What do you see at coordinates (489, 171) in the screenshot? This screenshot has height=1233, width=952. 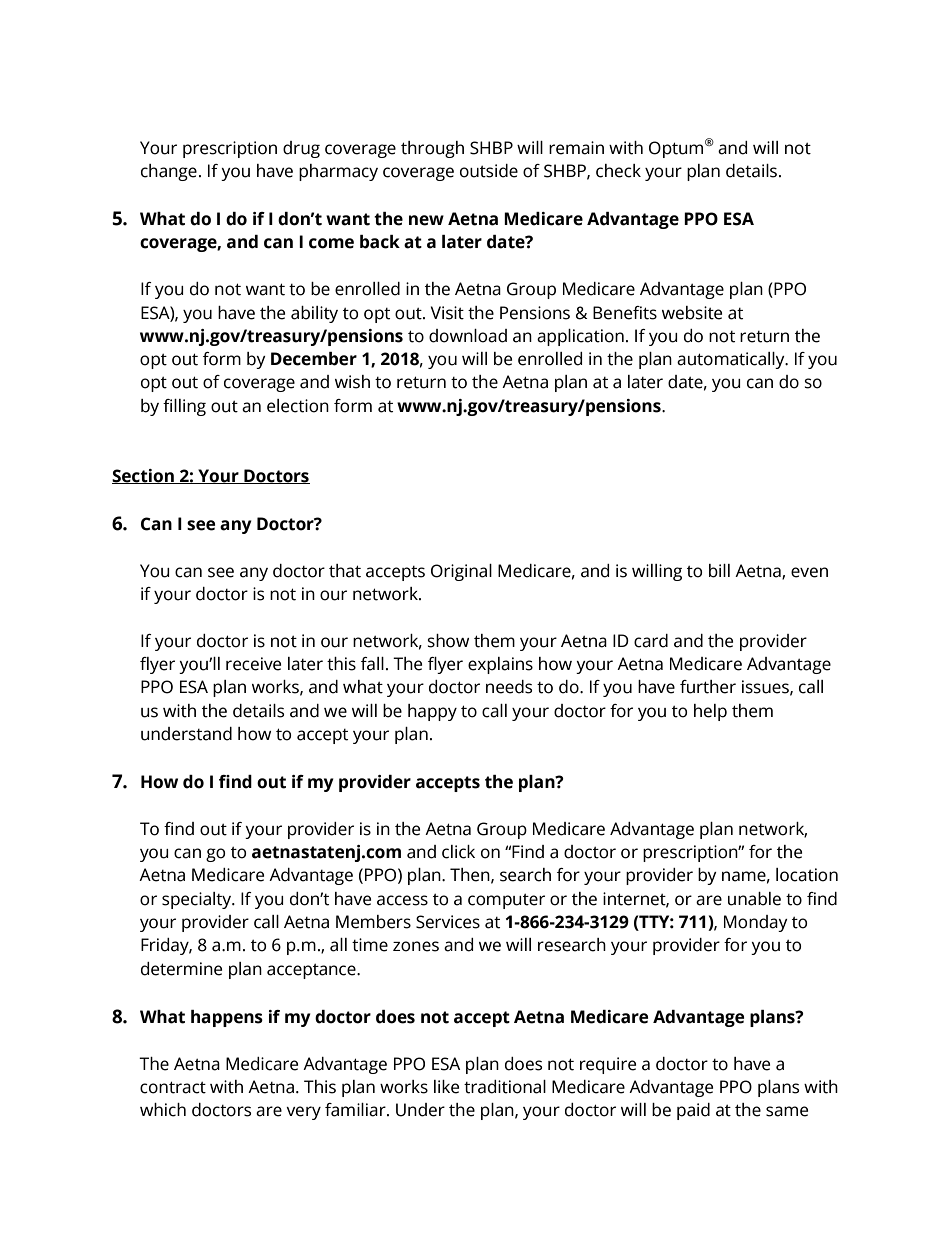 I see `outside` at bounding box center [489, 171].
